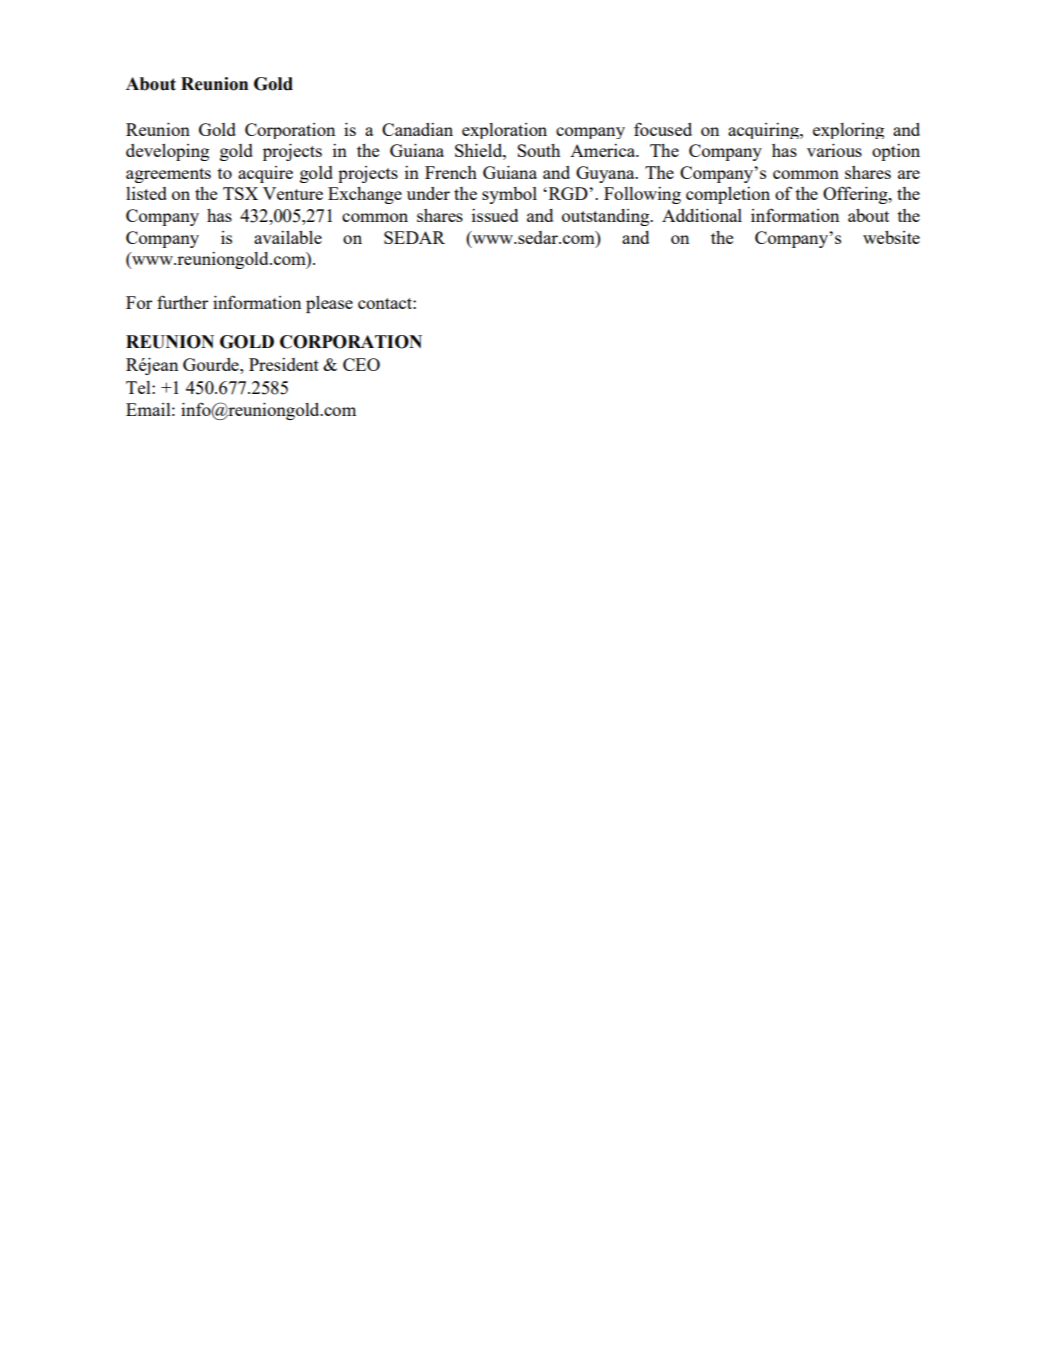 This page has height=1353, width=1046. Describe the element at coordinates (361, 364) in the page. I see `CEO` at that location.
